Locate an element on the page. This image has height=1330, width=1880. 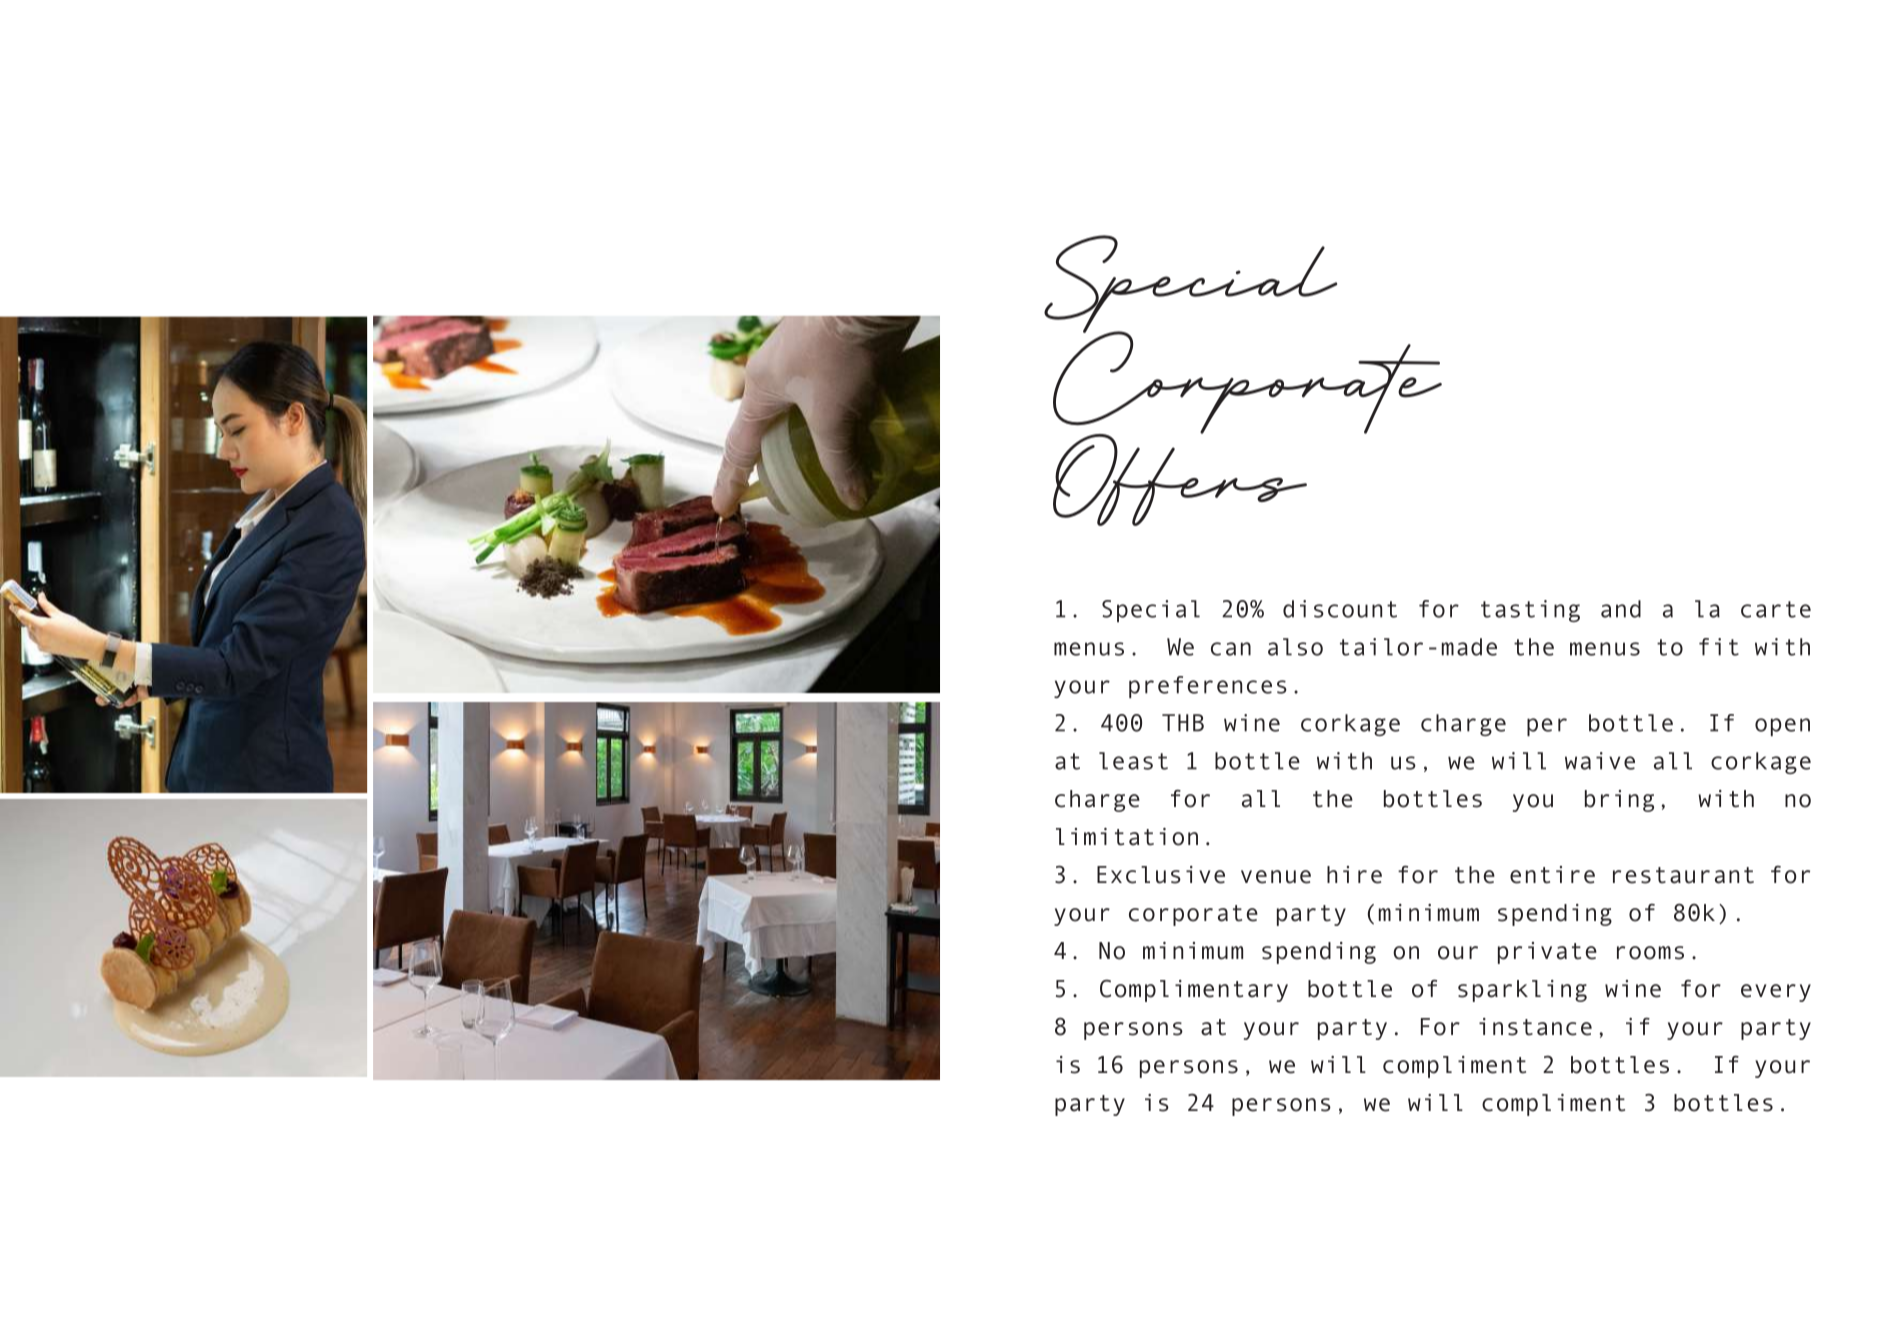
restaurant is located at coordinates (1683, 875).
